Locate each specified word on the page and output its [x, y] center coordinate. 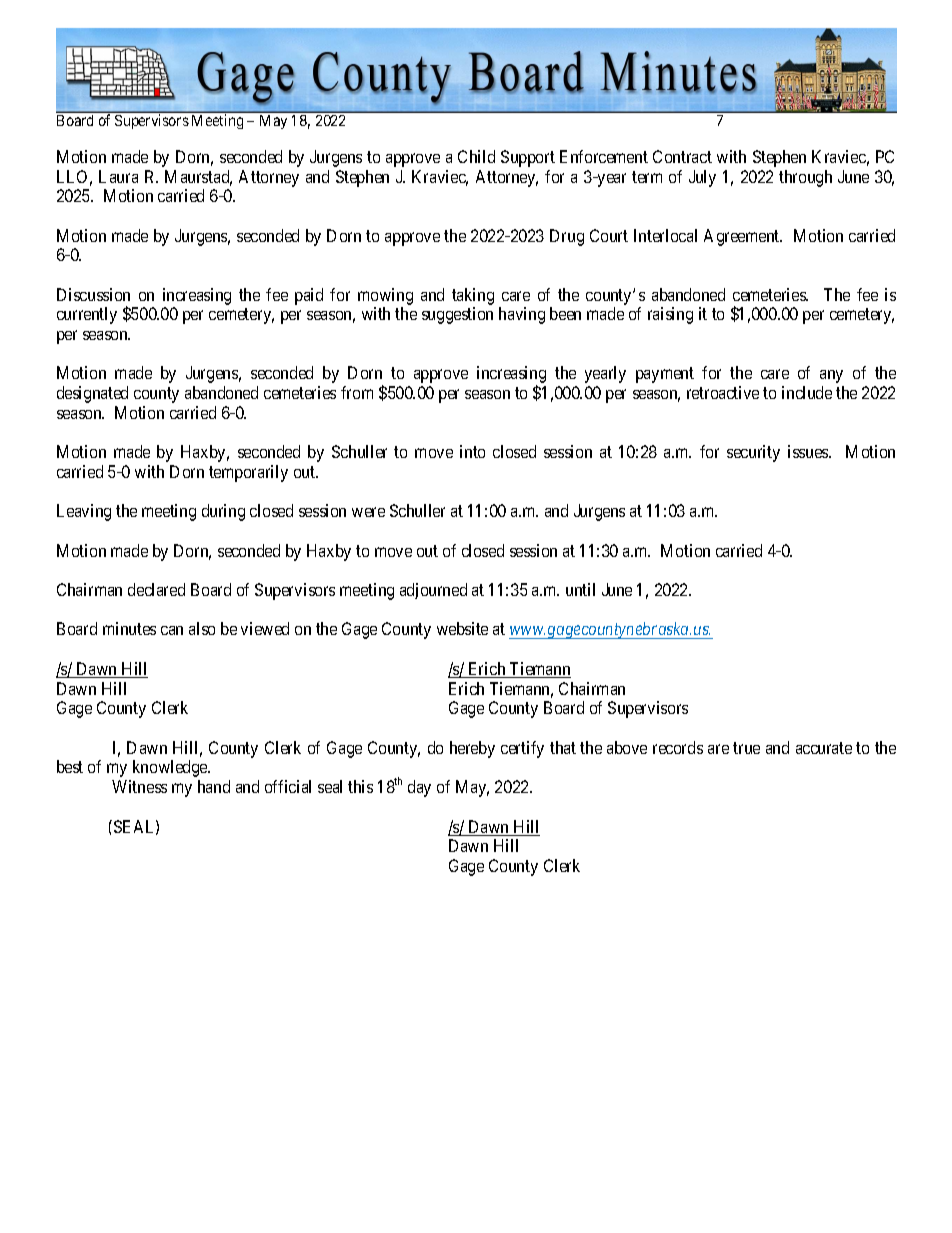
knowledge [171, 768]
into [472, 451]
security [753, 453]
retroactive [723, 392]
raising [670, 315]
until [580, 589]
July [702, 178]
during [223, 512]
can [172, 630]
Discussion [93, 294]
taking [473, 298]
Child [476, 156]
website [462, 628]
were [368, 512]
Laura [118, 176]
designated [92, 394]
